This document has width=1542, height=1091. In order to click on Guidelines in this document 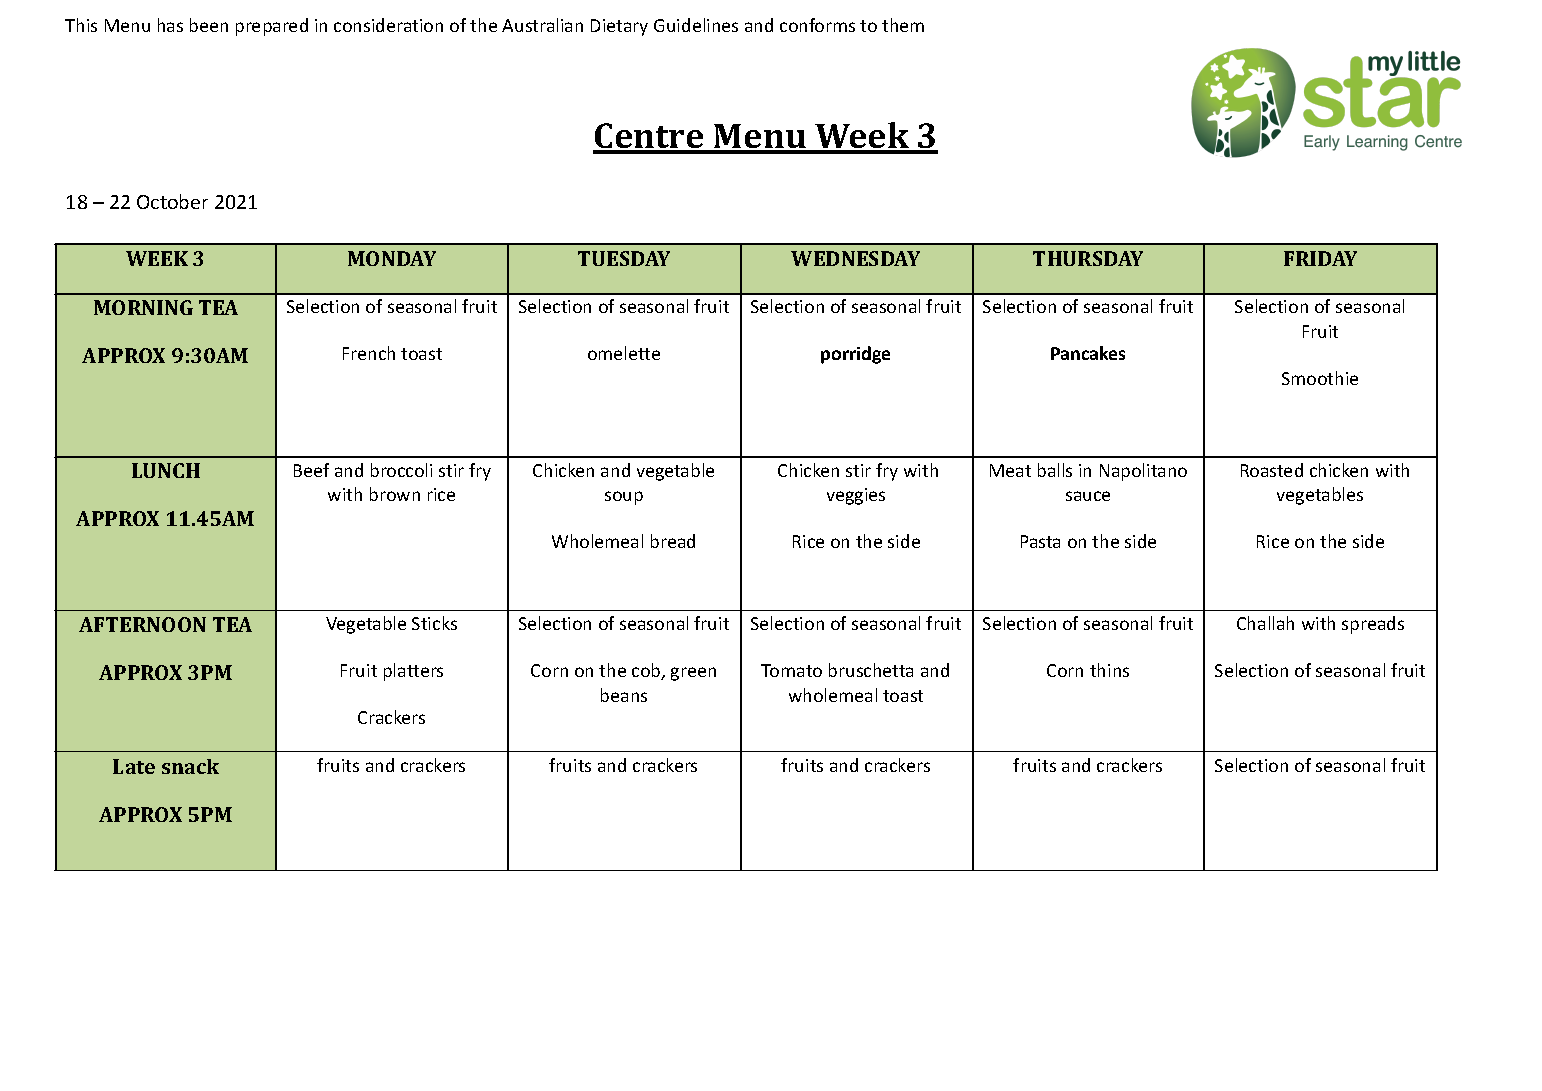, I will do `click(696, 25)`.
